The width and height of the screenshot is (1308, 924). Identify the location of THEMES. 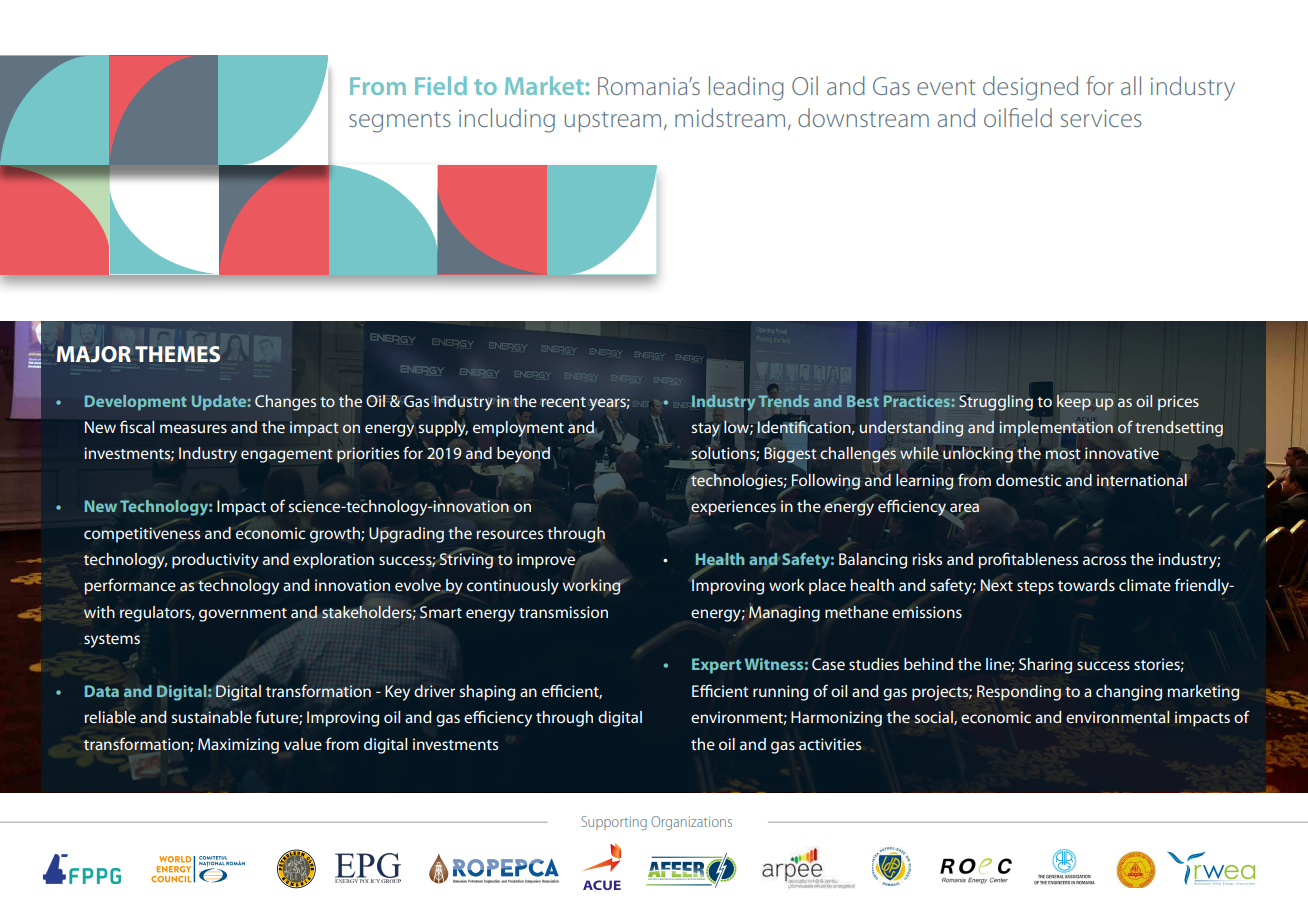
(177, 354).
